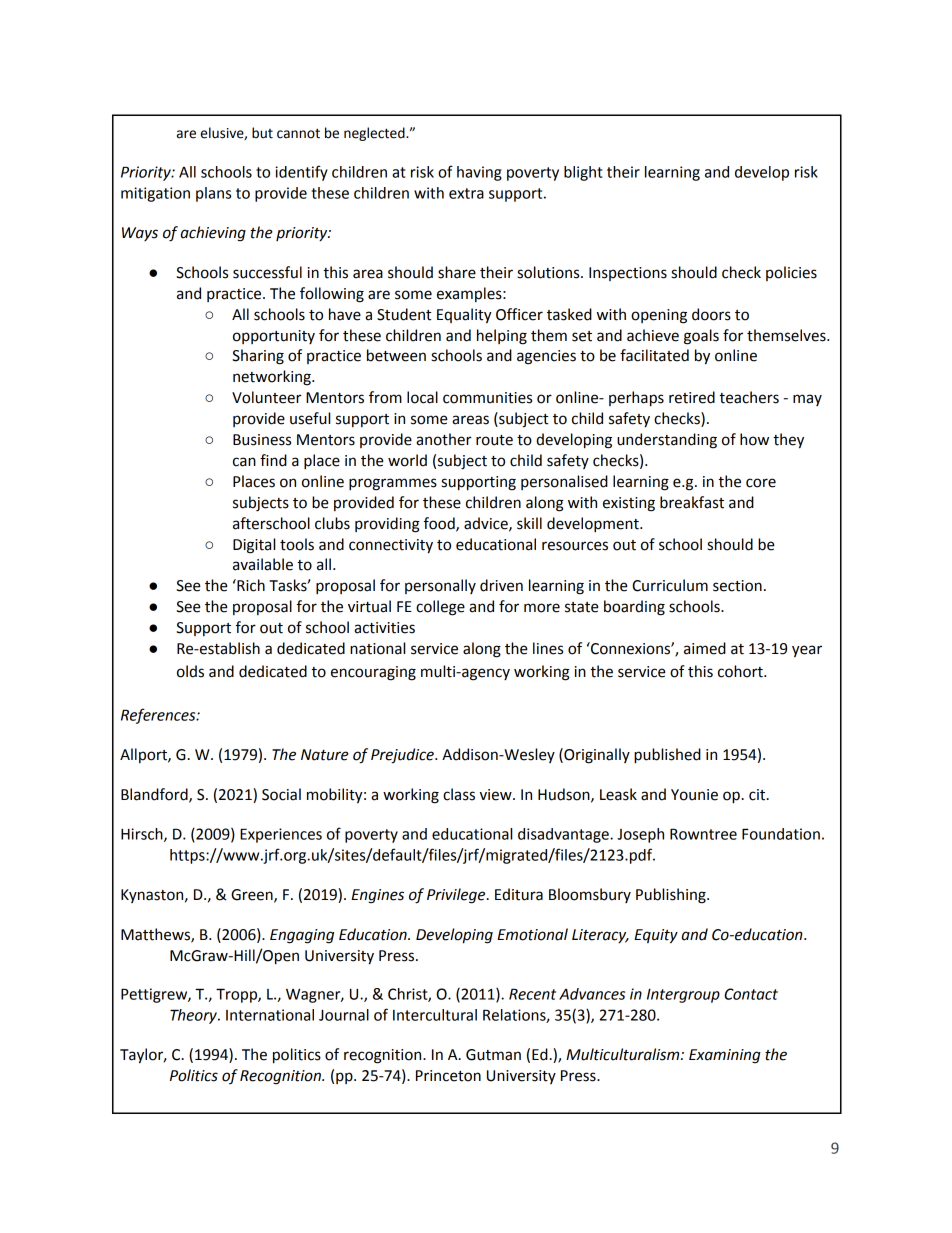  Describe the element at coordinates (459, 794) in the page. I see `class` at that location.
